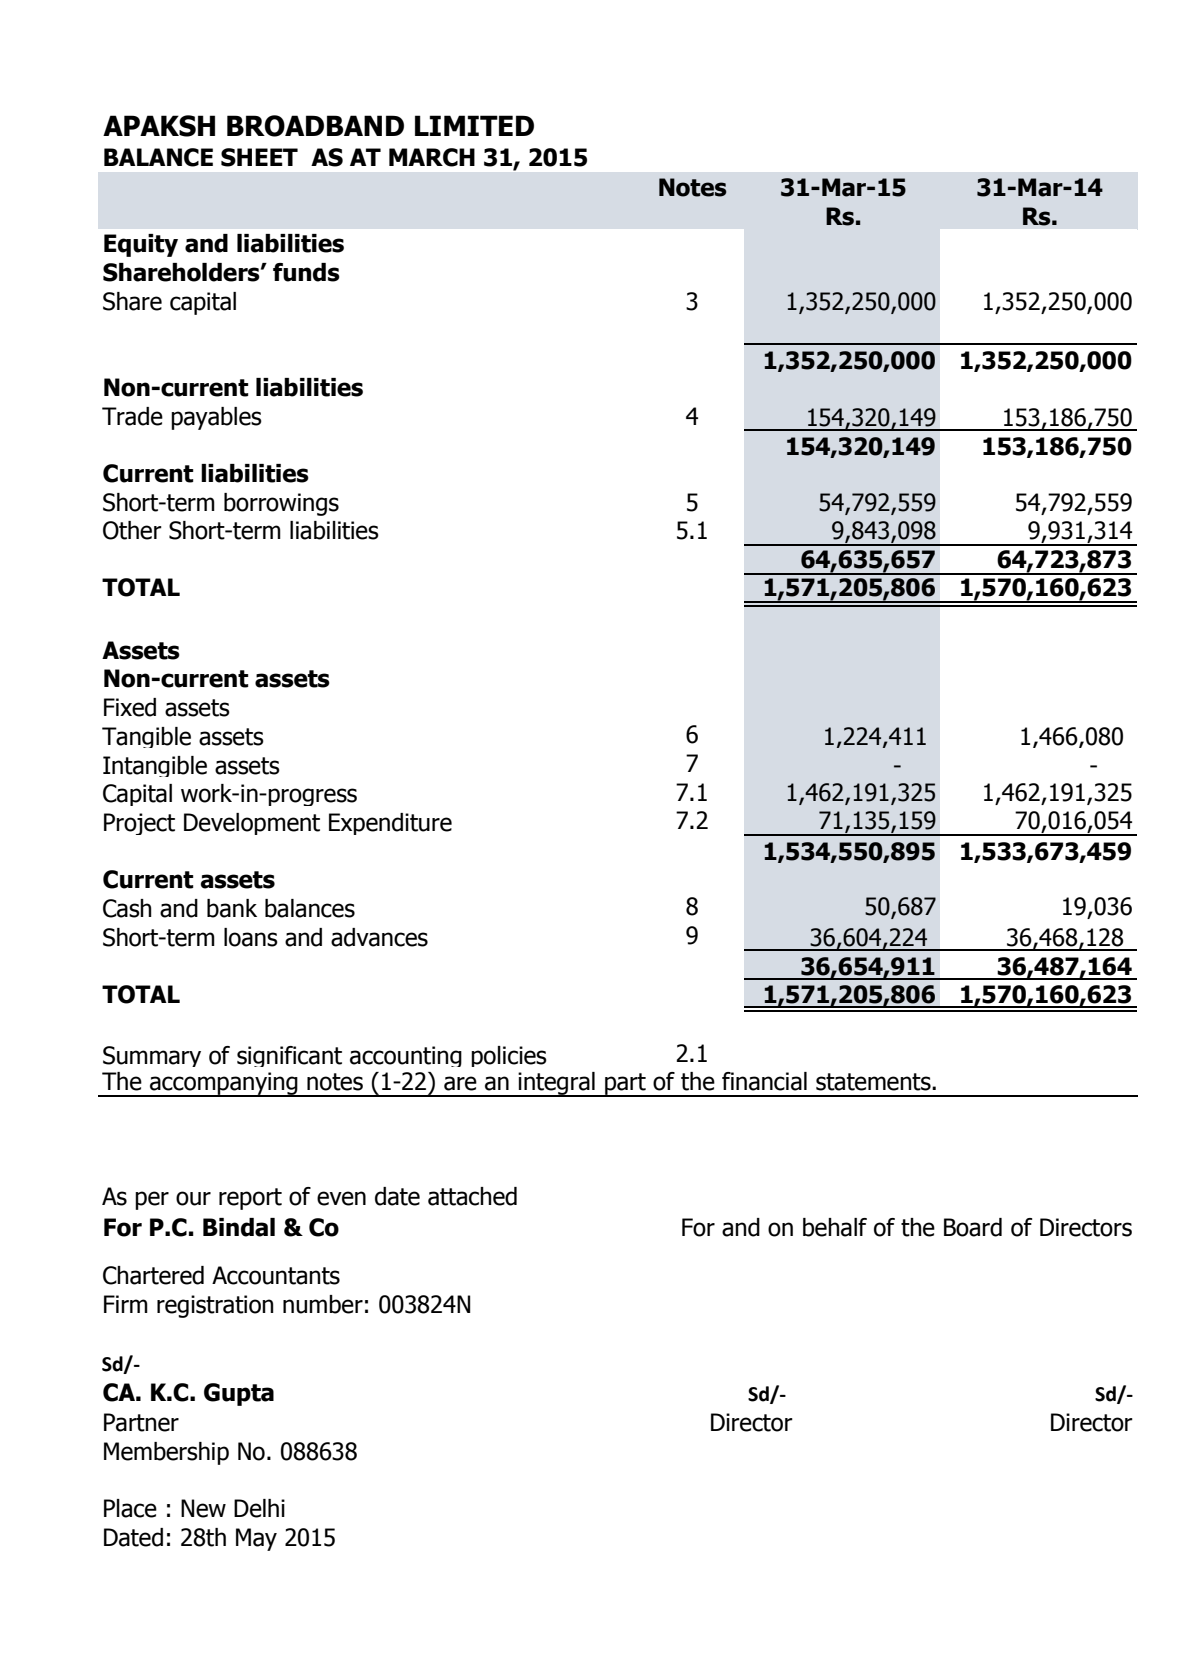 The image size is (1187, 1678). Describe the element at coordinates (432, 157) in the screenshot. I see `MARCH` at that location.
